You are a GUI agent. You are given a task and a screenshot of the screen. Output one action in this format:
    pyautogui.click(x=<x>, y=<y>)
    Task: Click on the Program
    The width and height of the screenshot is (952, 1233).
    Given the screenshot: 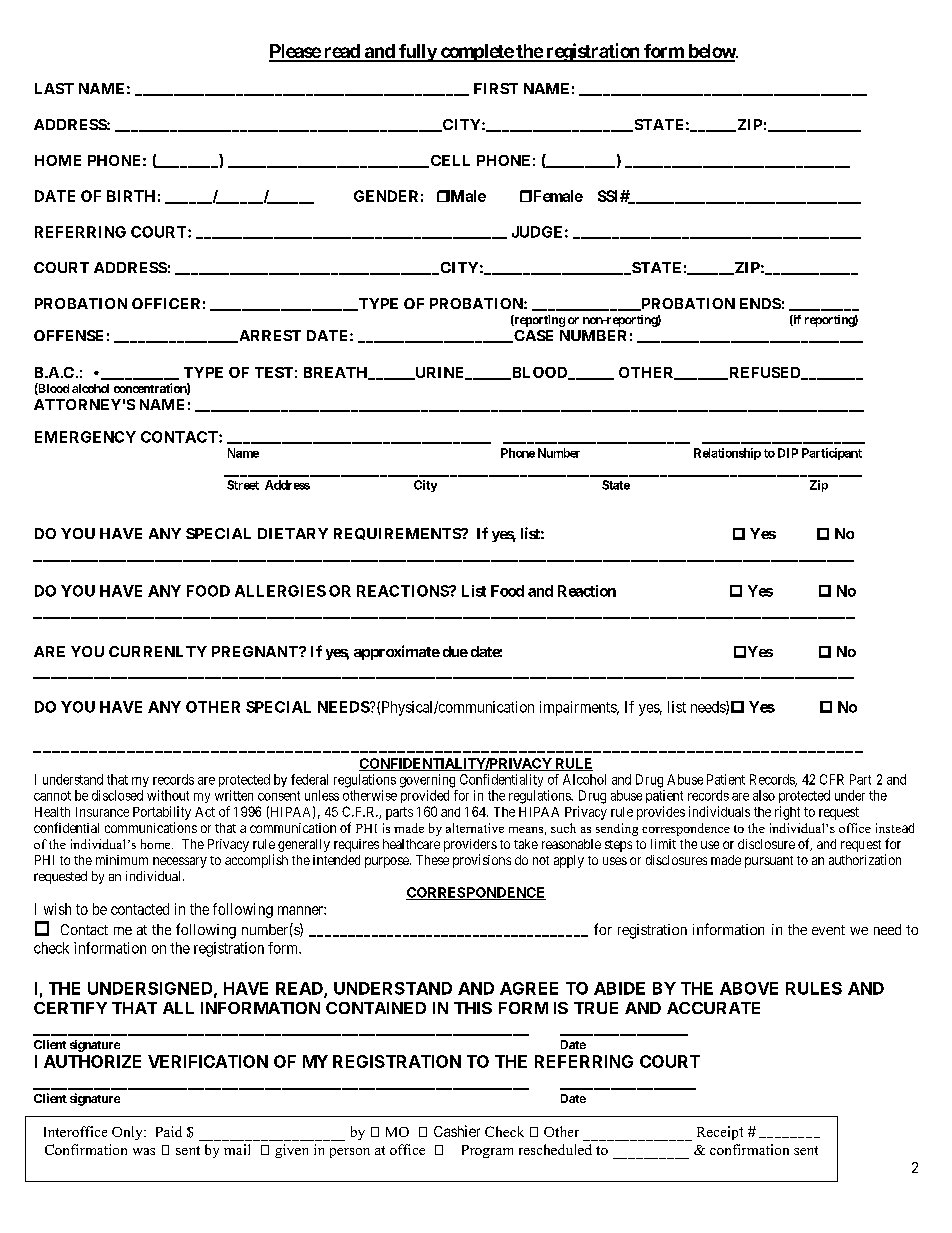 What is the action you would take?
    pyautogui.click(x=487, y=1151)
